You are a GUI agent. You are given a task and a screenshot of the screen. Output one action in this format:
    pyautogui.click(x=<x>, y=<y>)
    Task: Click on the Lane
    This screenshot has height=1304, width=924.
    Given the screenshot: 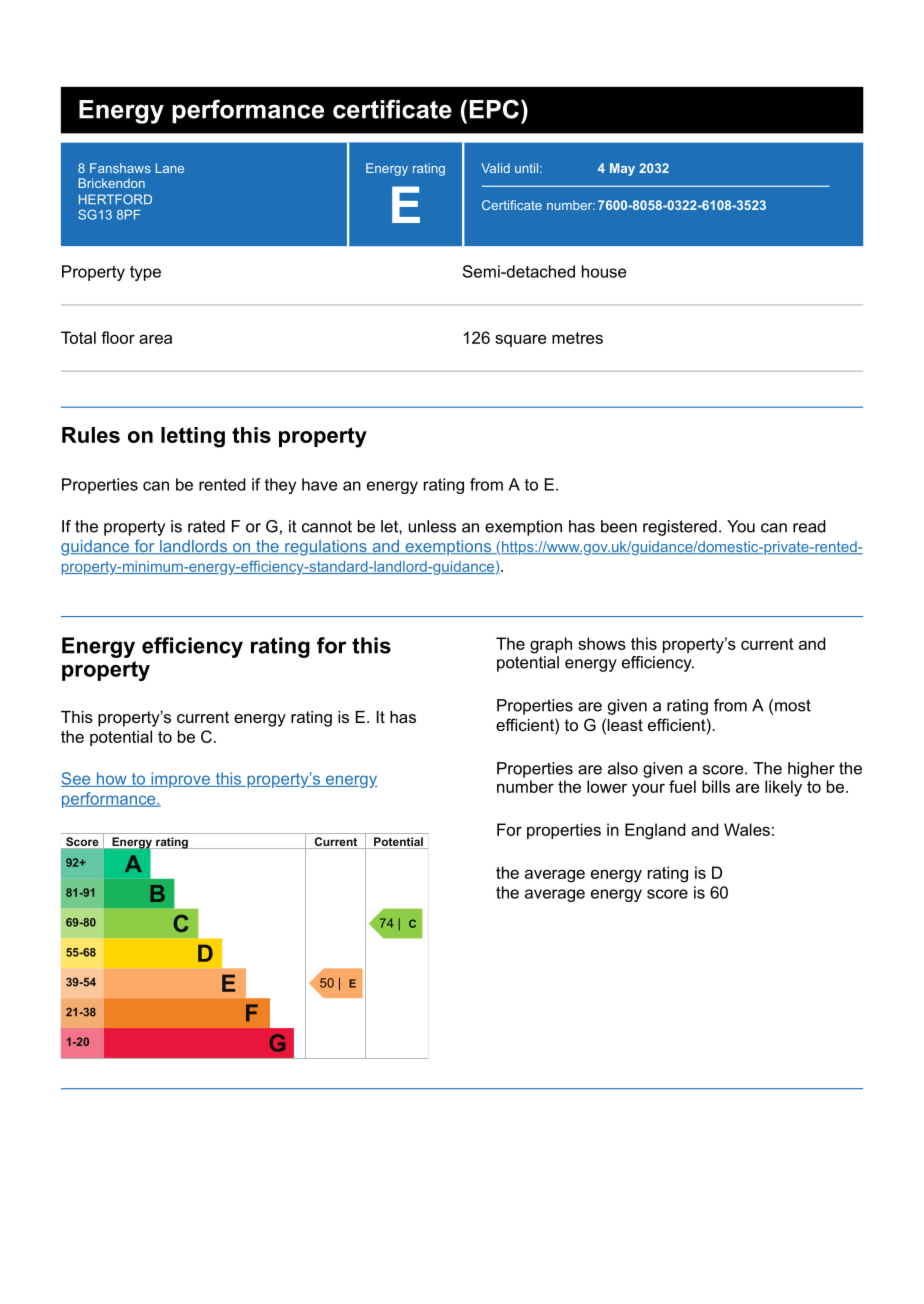 What is the action you would take?
    pyautogui.click(x=170, y=168)
